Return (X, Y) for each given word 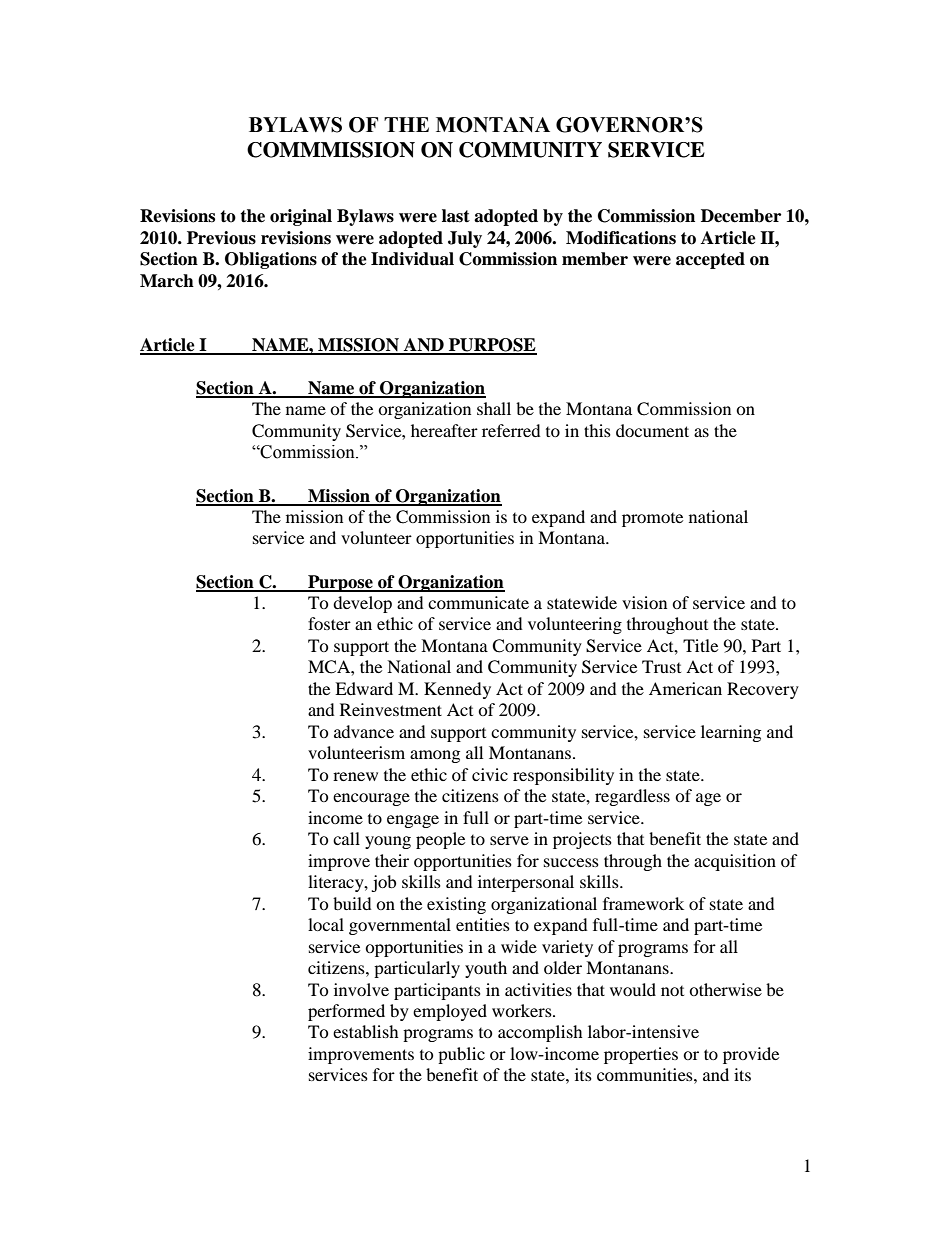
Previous (221, 238)
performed (346, 1012)
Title (700, 645)
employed (450, 1012)
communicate (478, 602)
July (465, 239)
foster (329, 623)
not (672, 991)
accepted (710, 260)
